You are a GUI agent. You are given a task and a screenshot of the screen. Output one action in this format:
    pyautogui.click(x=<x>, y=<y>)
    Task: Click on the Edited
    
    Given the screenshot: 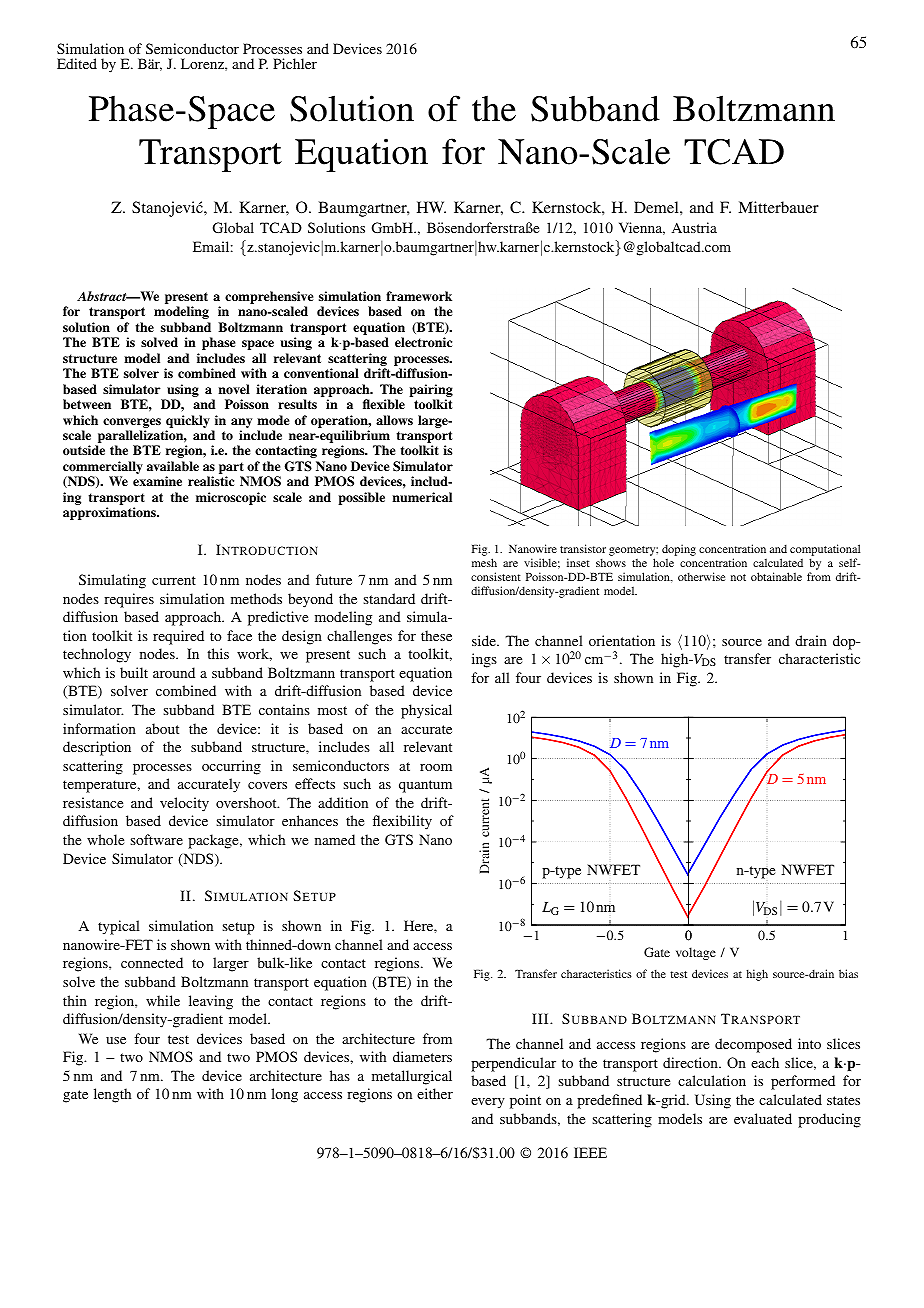 What is the action you would take?
    pyautogui.click(x=77, y=63)
